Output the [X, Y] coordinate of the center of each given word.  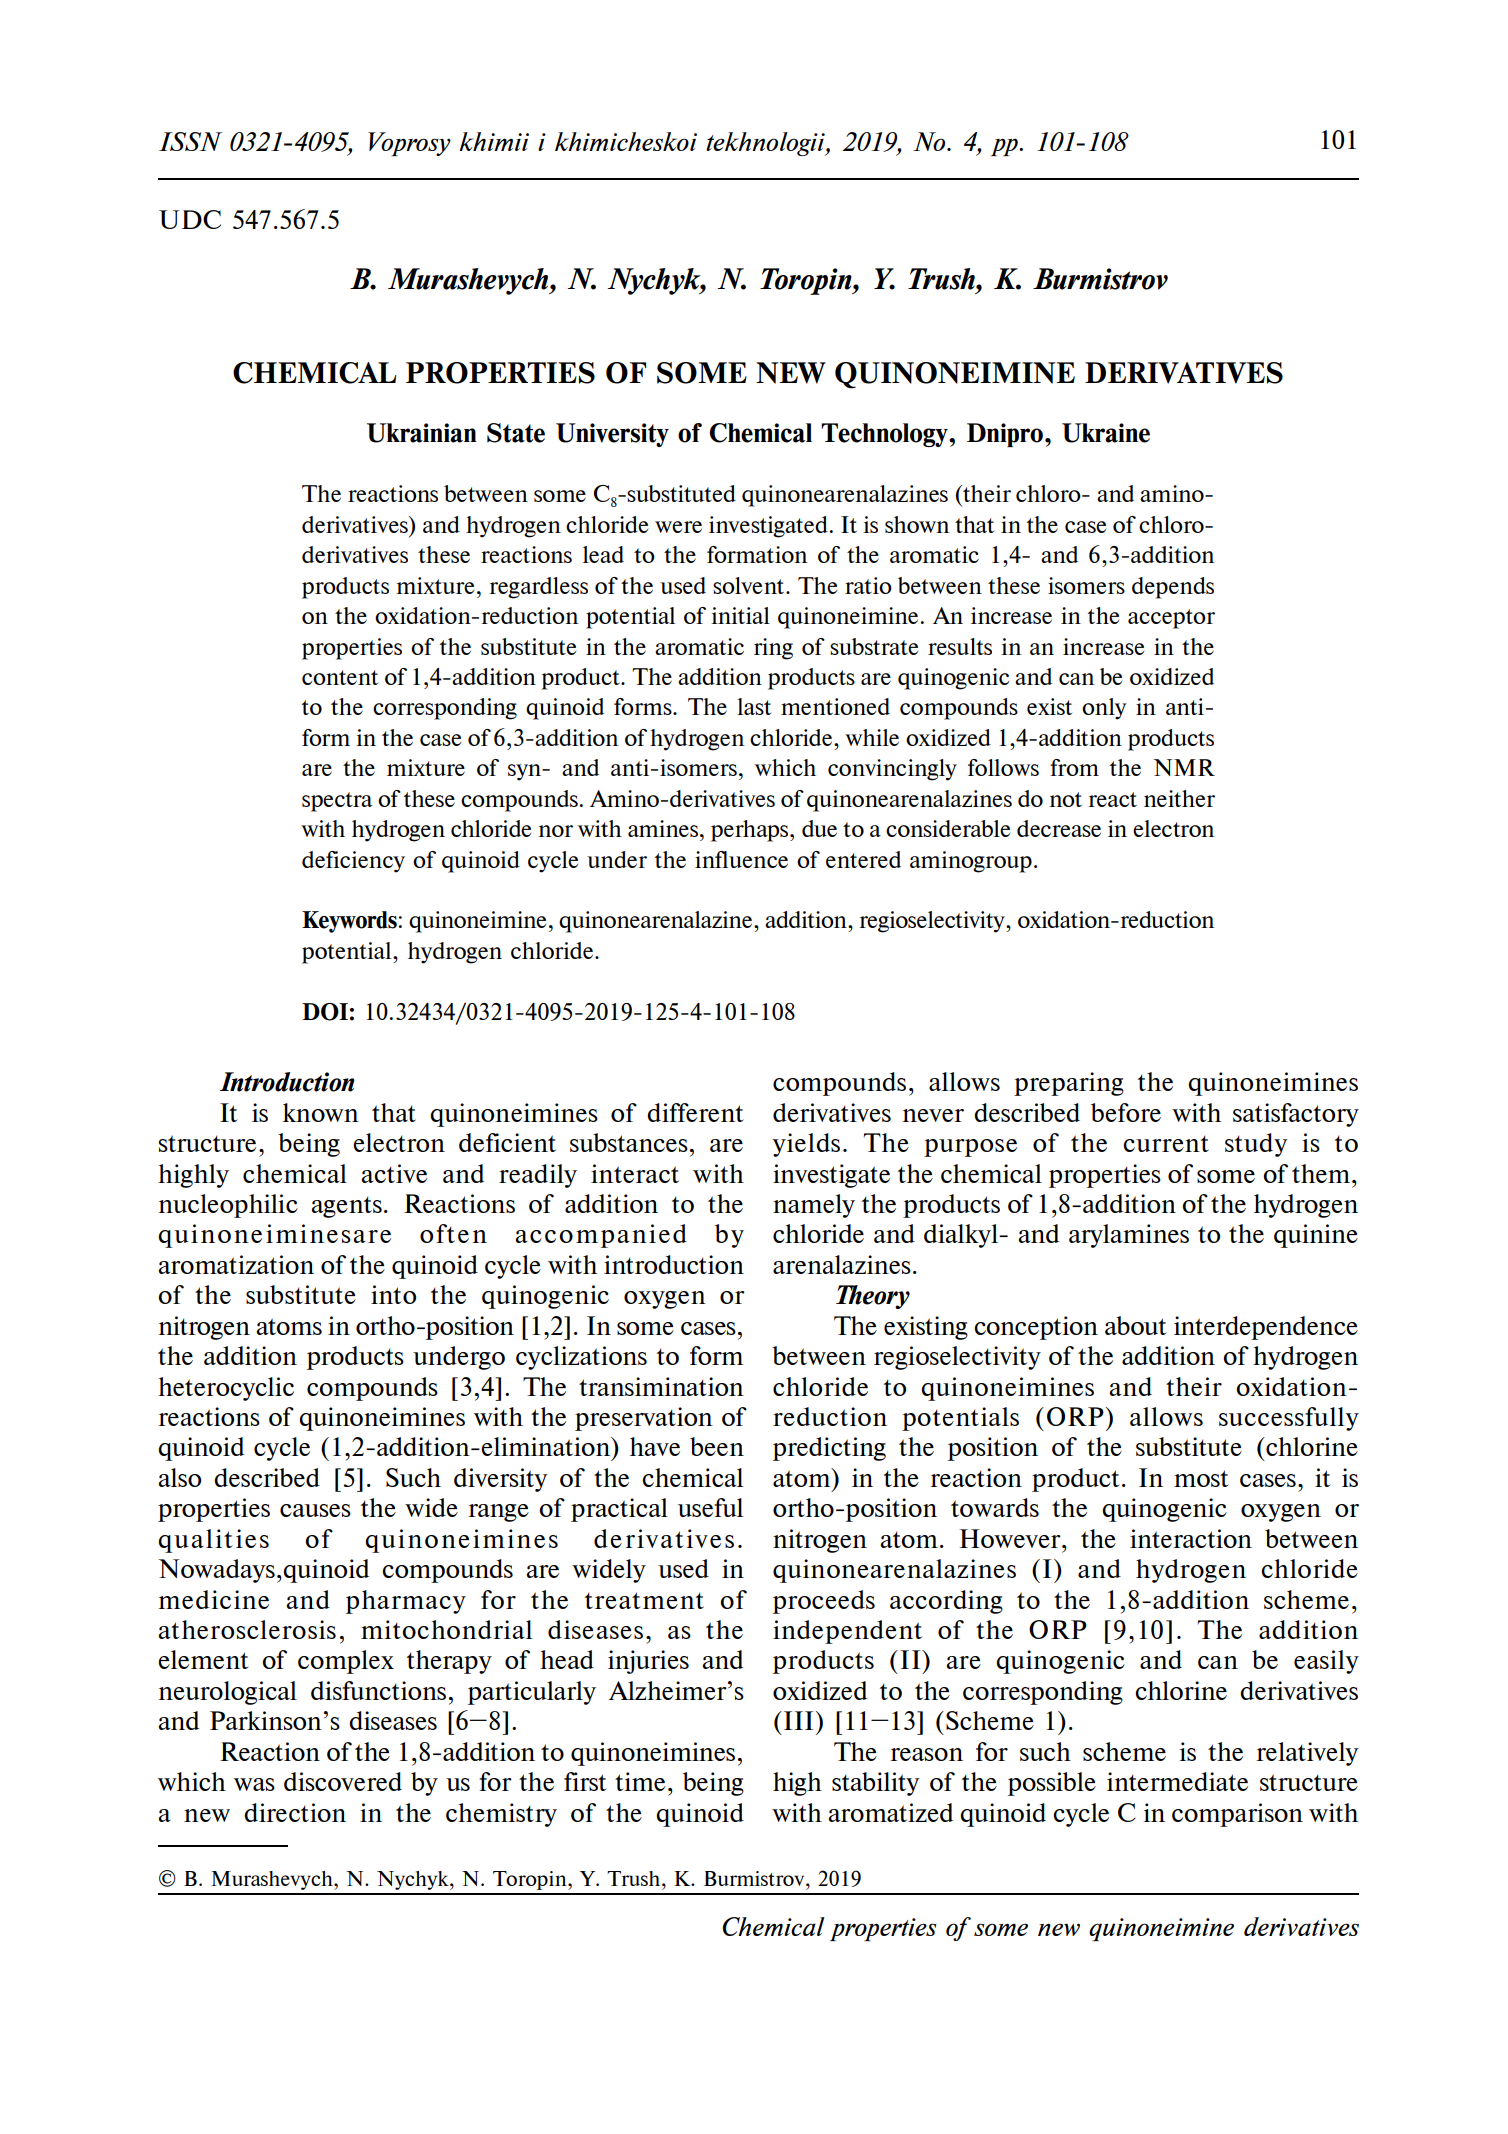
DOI [325, 1012]
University [612, 435]
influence [741, 859]
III [798, 1720]
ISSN [191, 141]
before [1126, 1112]
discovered [343, 1781]
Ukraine [1106, 433]
